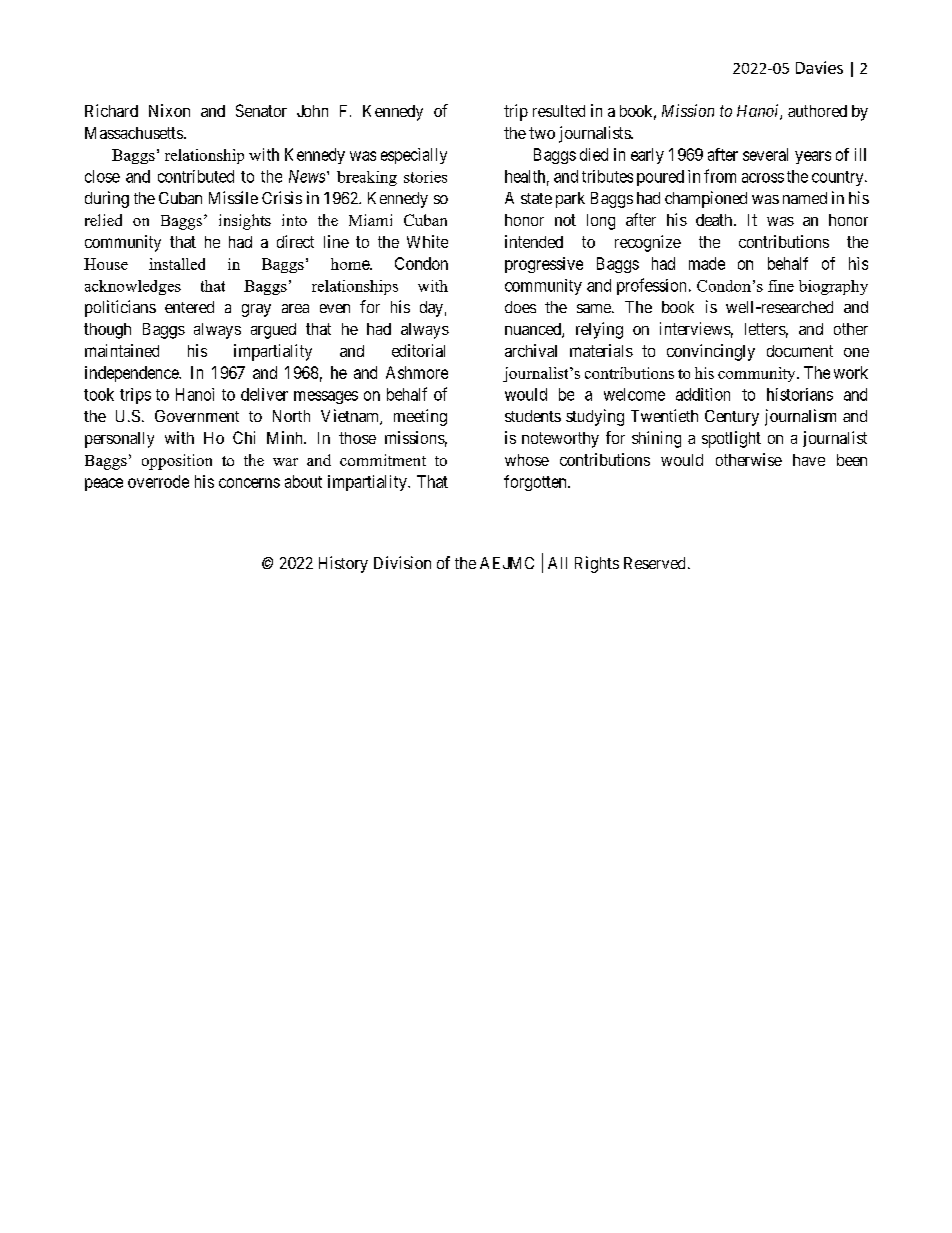 The height and width of the document is (1233, 952). Describe the element at coordinates (402, 562) in the document. I see `Division` at that location.
